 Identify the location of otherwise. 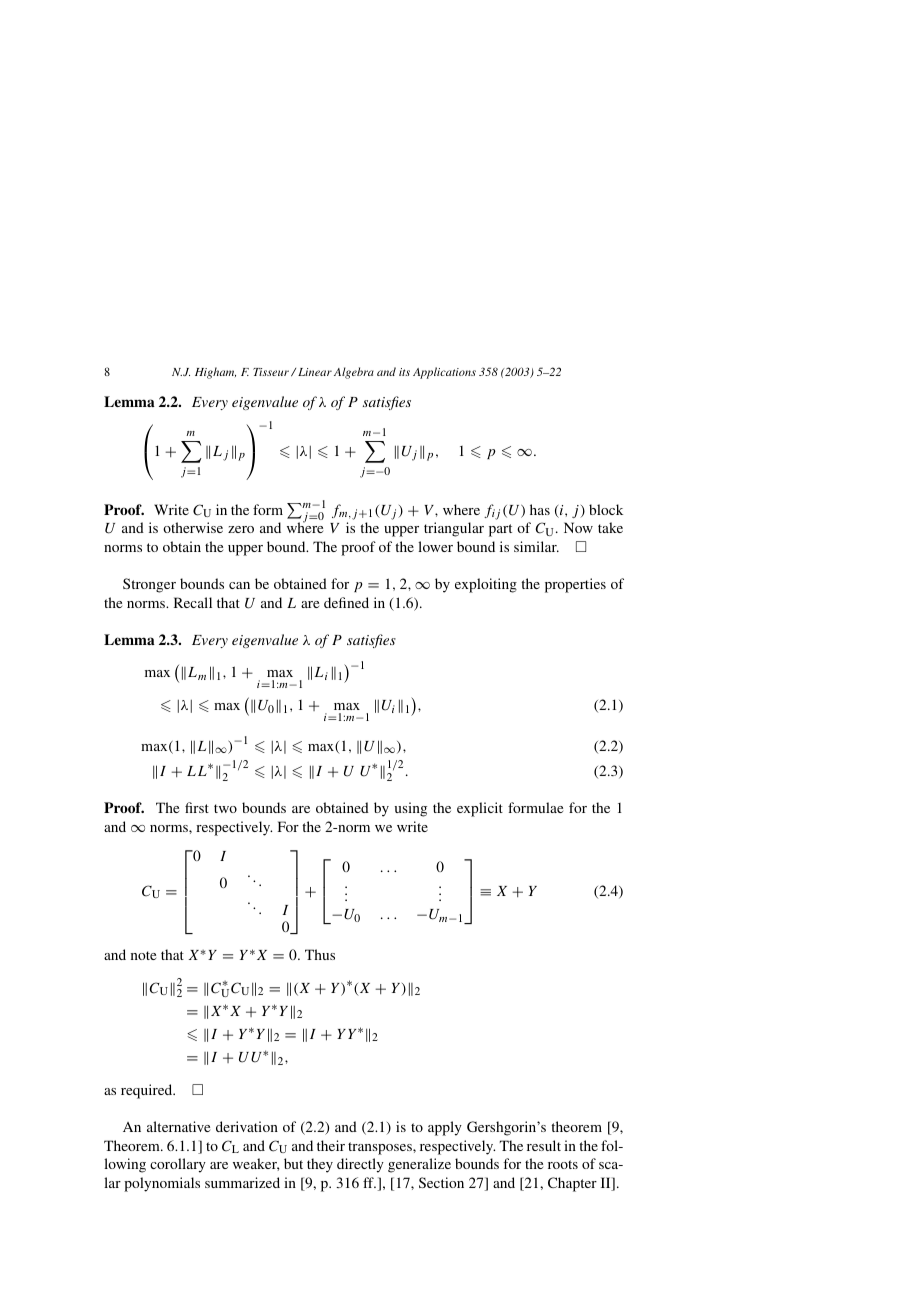
(193, 527).
